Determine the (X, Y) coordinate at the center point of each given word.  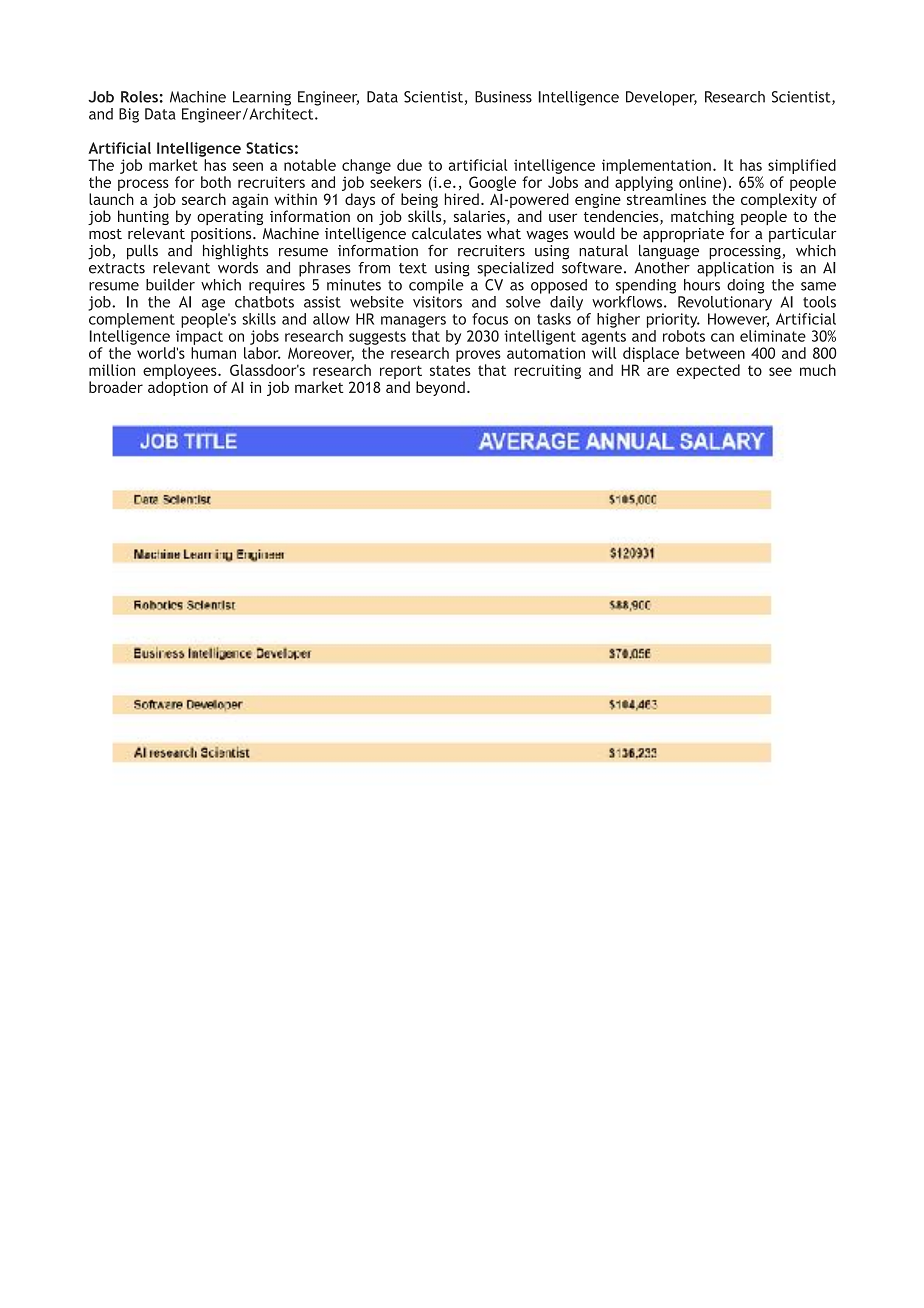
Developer (661, 98)
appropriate (683, 235)
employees (181, 371)
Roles (139, 97)
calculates (446, 233)
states (450, 370)
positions (222, 236)
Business (503, 97)
